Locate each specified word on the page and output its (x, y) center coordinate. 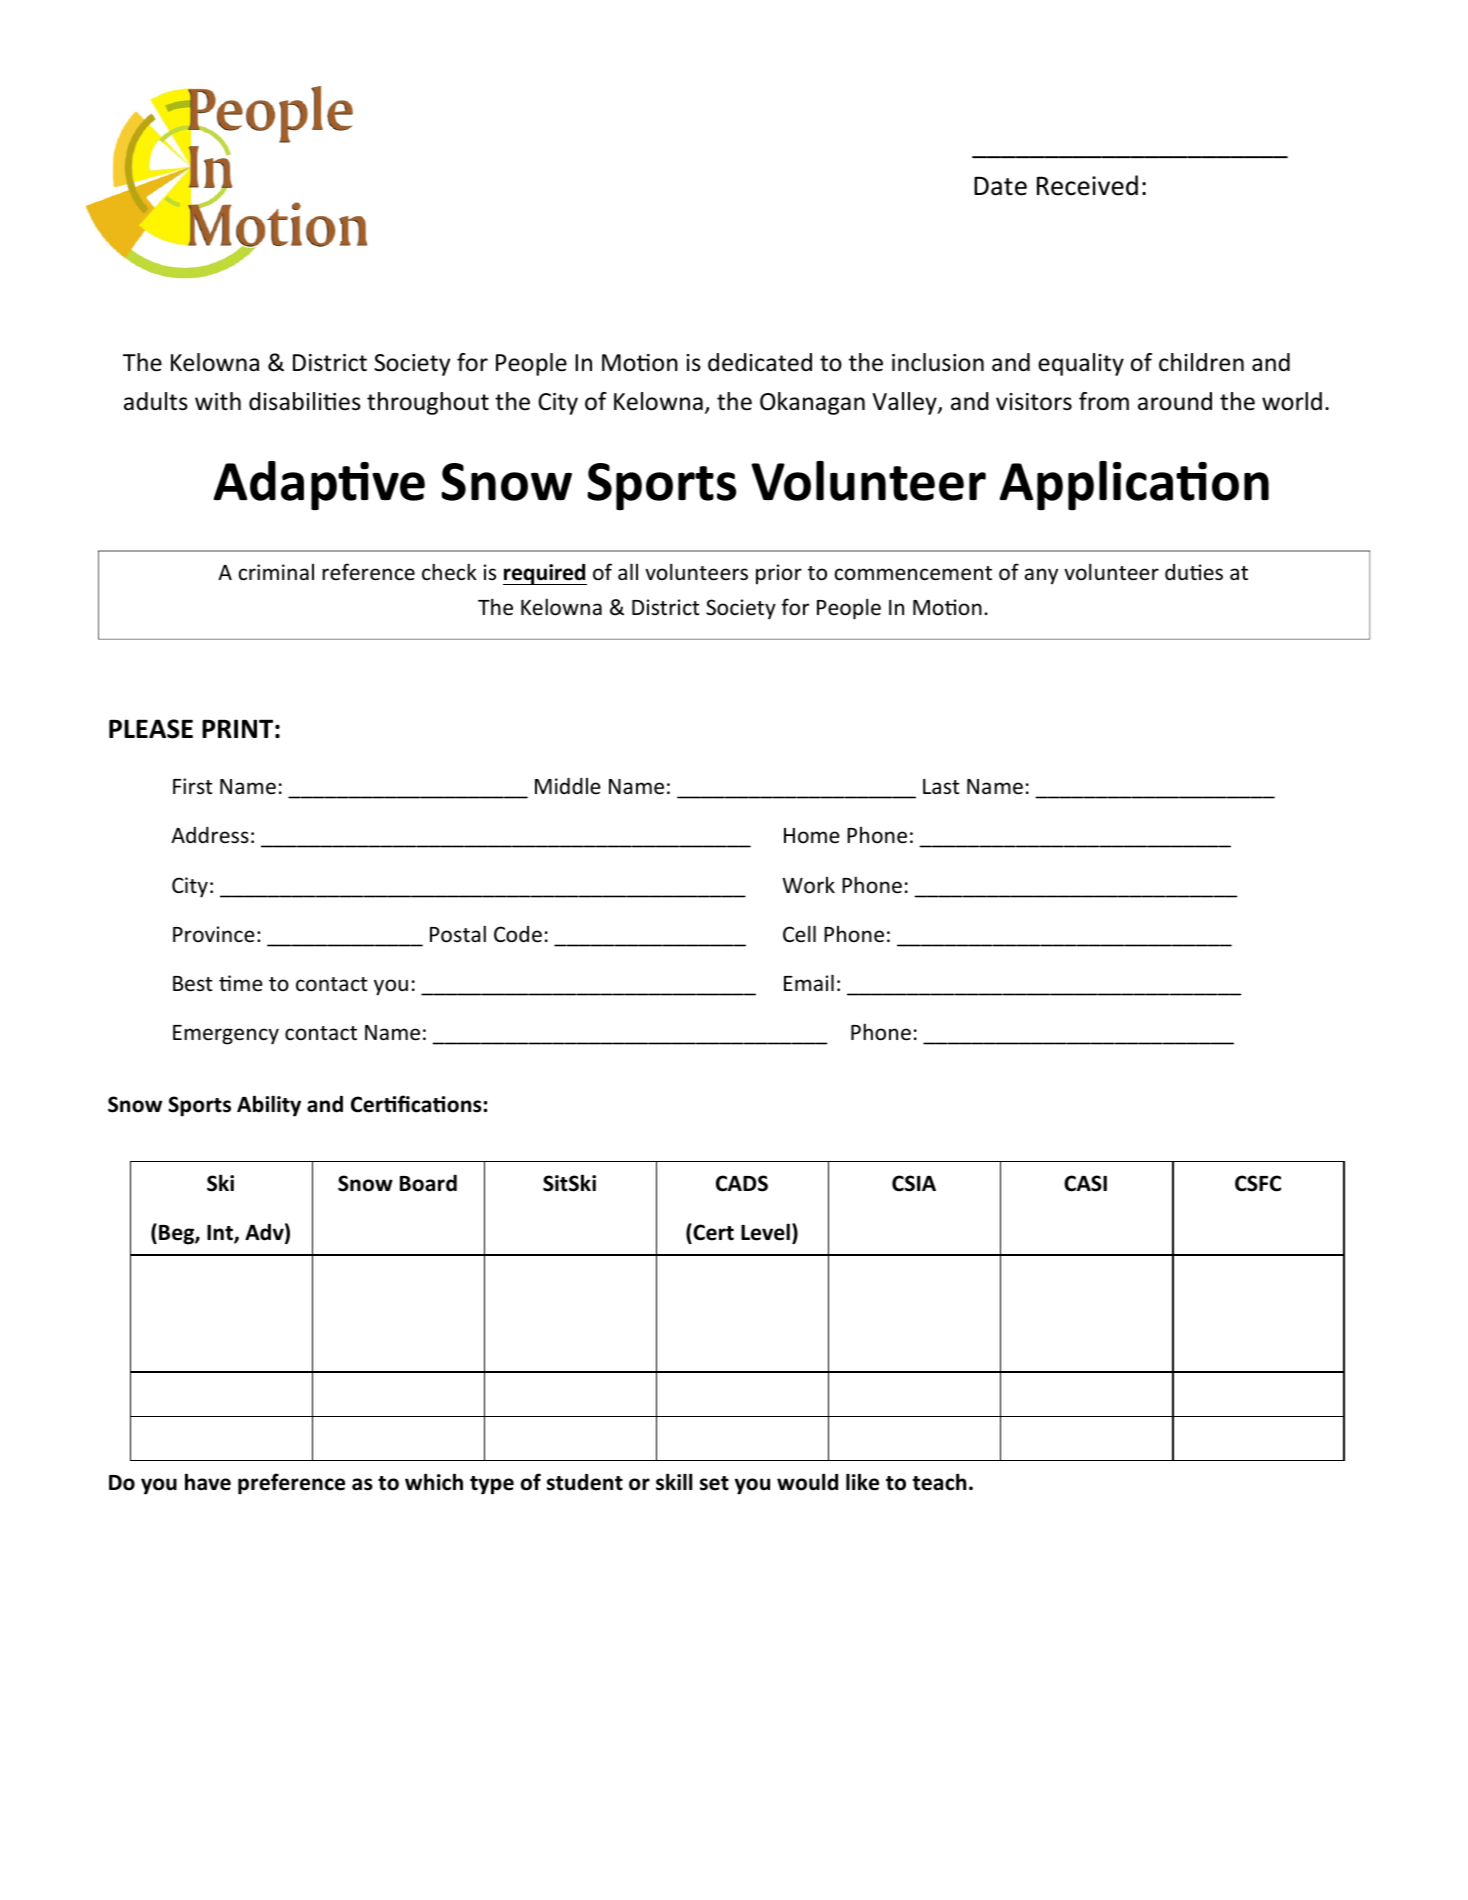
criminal (276, 572)
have (208, 1482)
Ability (269, 1106)
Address (210, 835)
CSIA (914, 1183)
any (1041, 576)
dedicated (760, 362)
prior (779, 574)
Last (941, 786)
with (218, 401)
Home (812, 836)
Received (1087, 185)
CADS (742, 1183)
